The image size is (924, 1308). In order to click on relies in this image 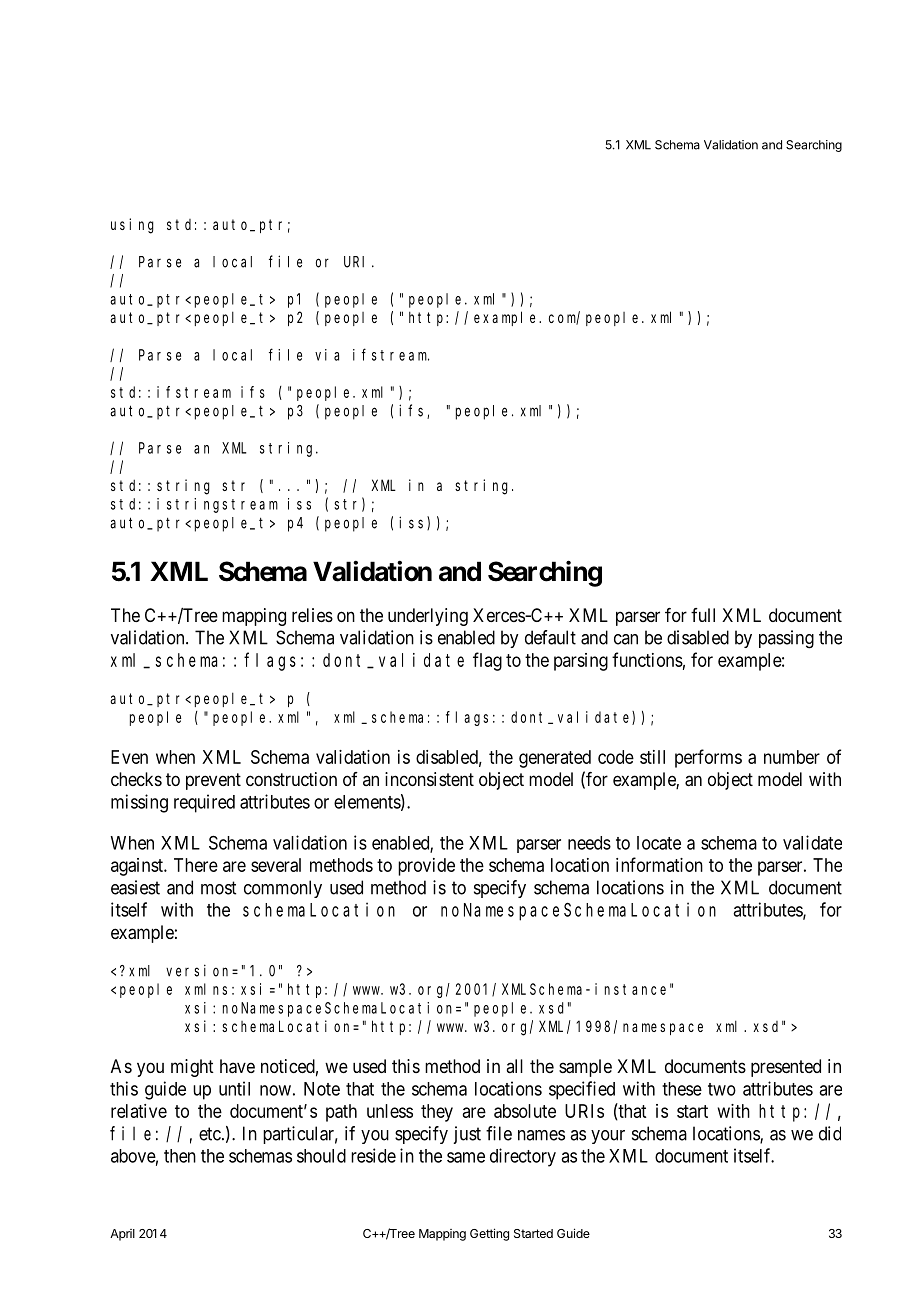, I will do `click(312, 615)`.
